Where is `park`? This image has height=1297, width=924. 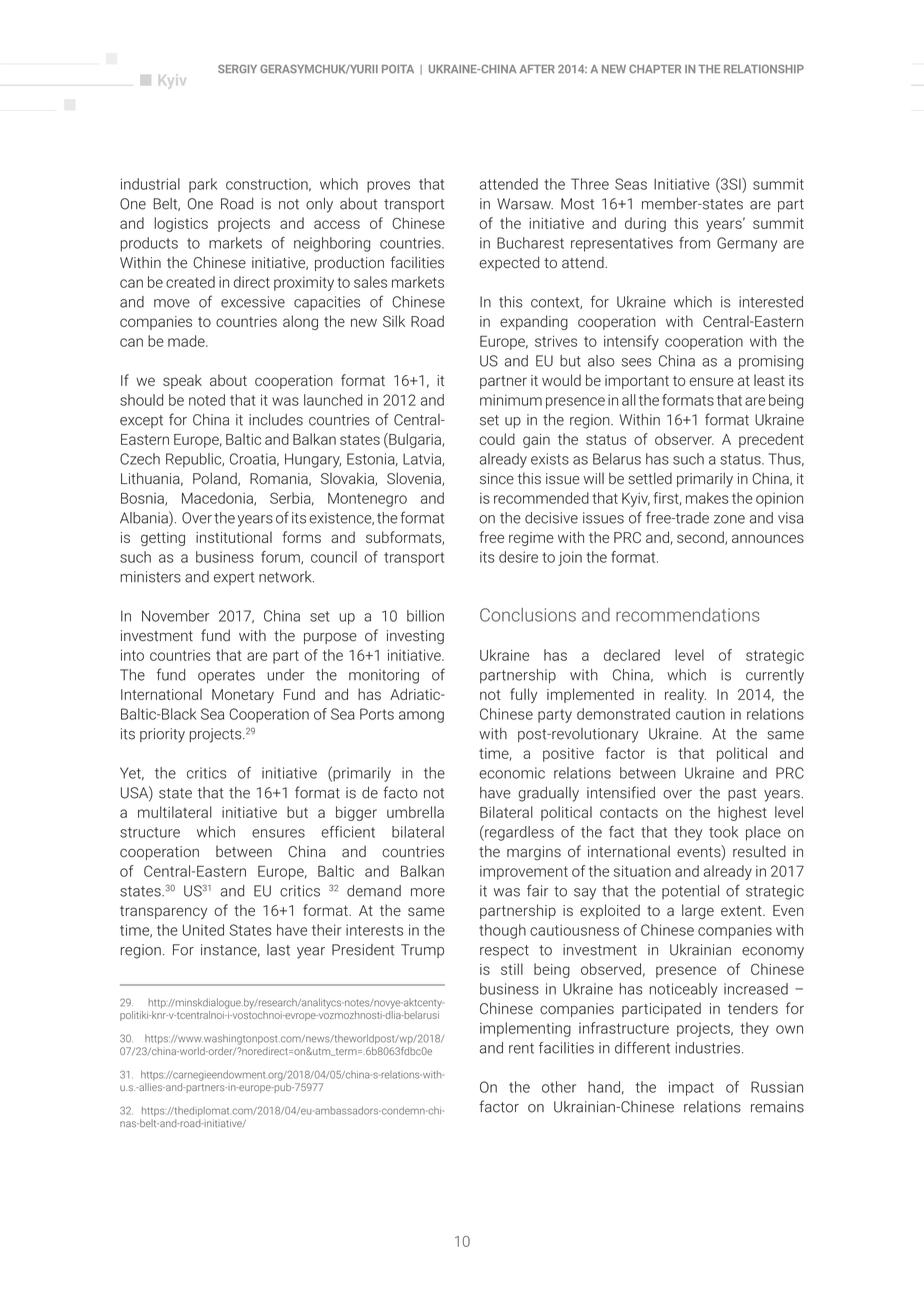 park is located at coordinates (203, 185).
